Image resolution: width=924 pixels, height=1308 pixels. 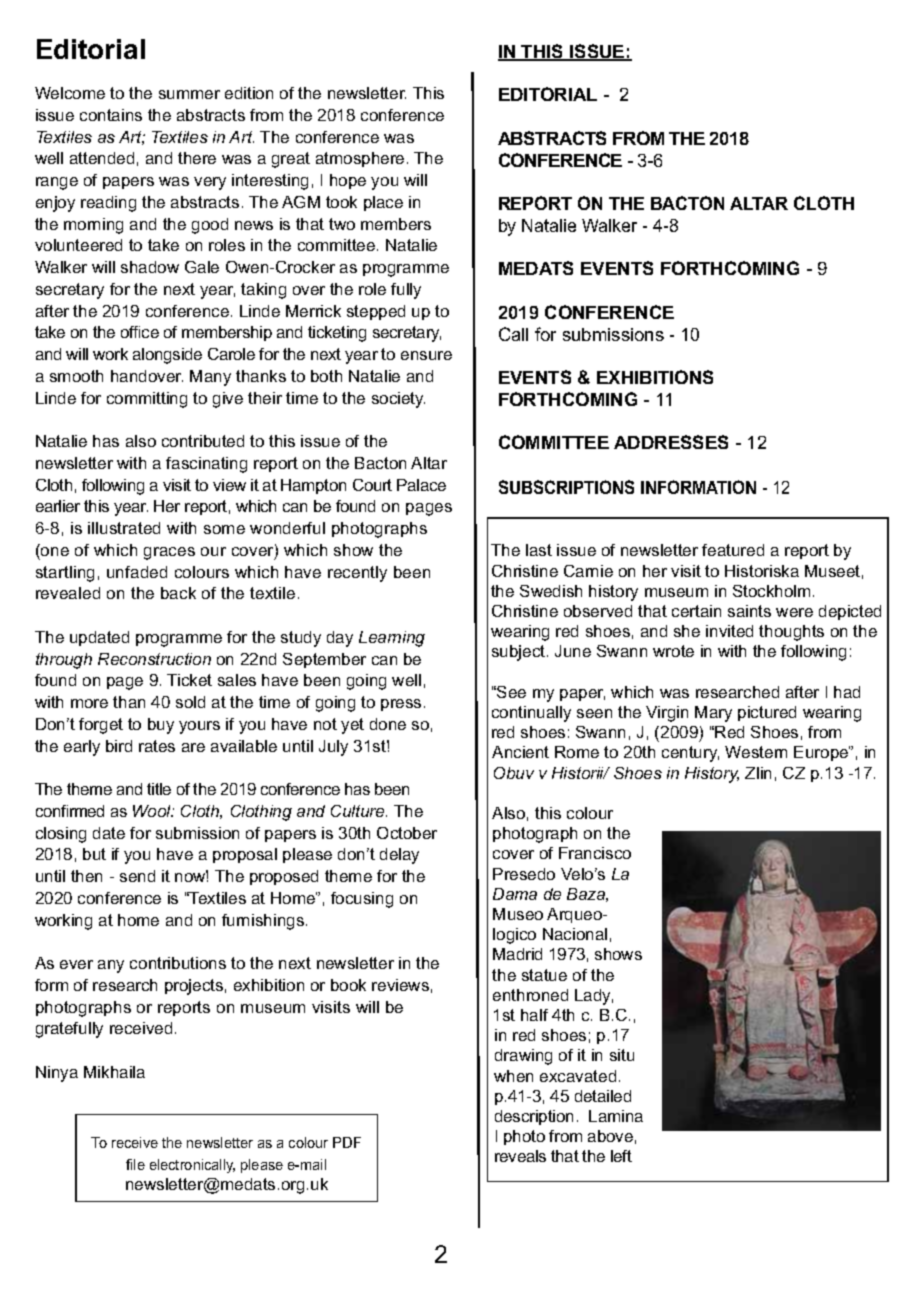 I want to click on contains, so click(x=111, y=115).
